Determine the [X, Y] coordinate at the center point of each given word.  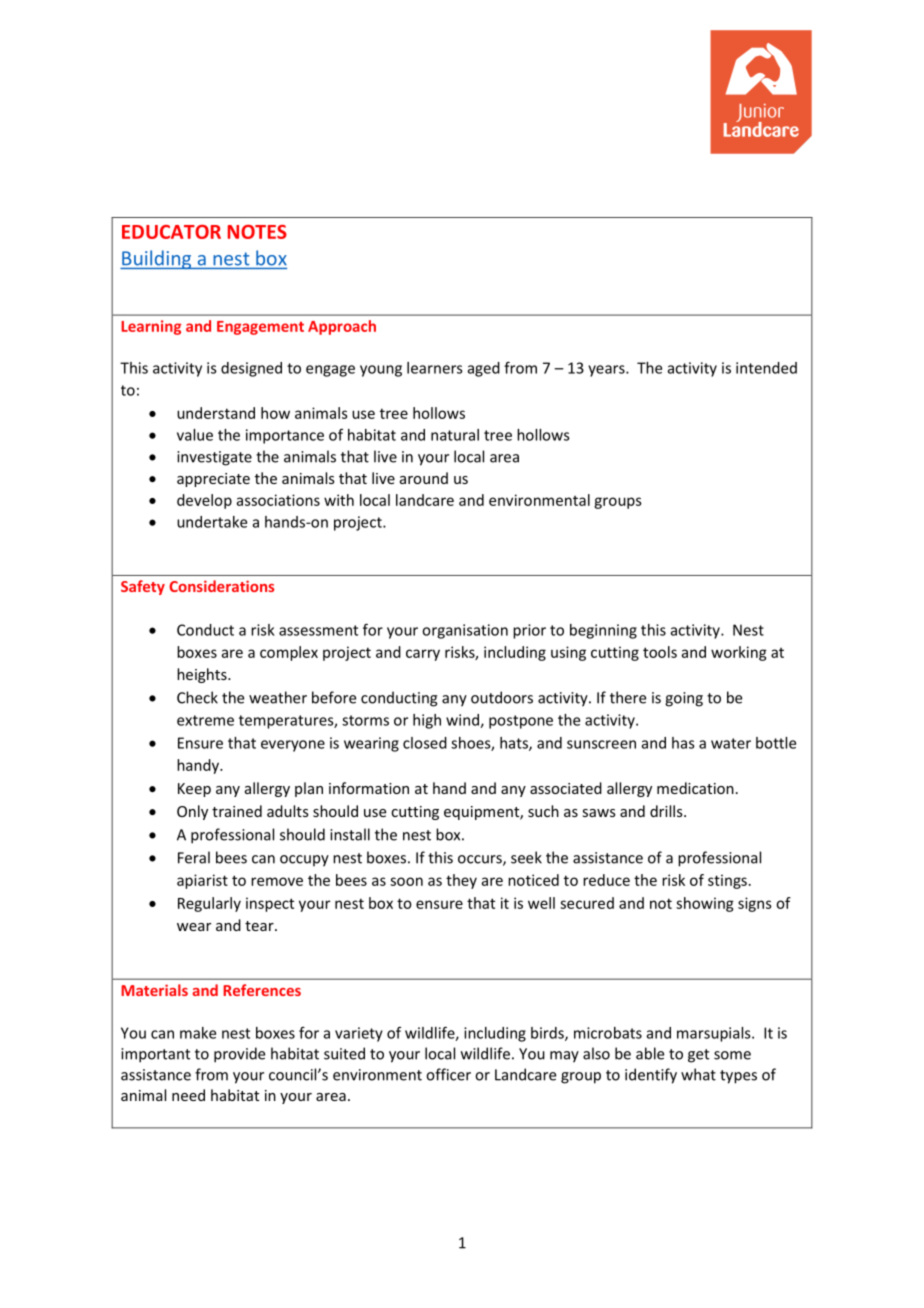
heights [203, 675]
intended [766, 368]
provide [239, 1055]
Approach [342, 327]
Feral [194, 857]
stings [727, 881]
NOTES [257, 232]
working [739, 653]
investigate [214, 458]
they [461, 881]
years [607, 371]
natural [455, 435]
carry [423, 655]
